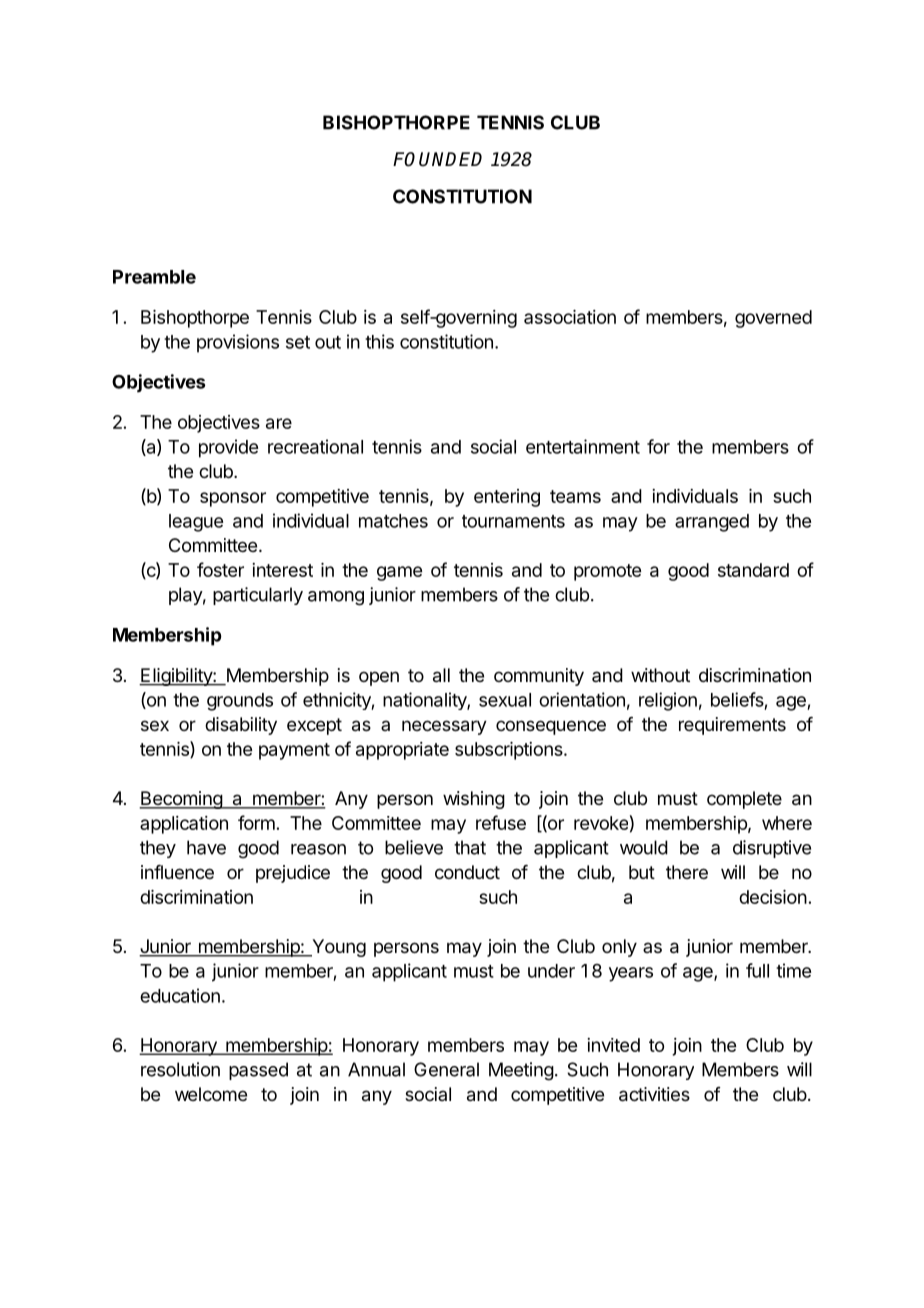 This image has height=1308, width=924. What do you see at coordinates (668, 701) in the image?
I see `religion` at bounding box center [668, 701].
